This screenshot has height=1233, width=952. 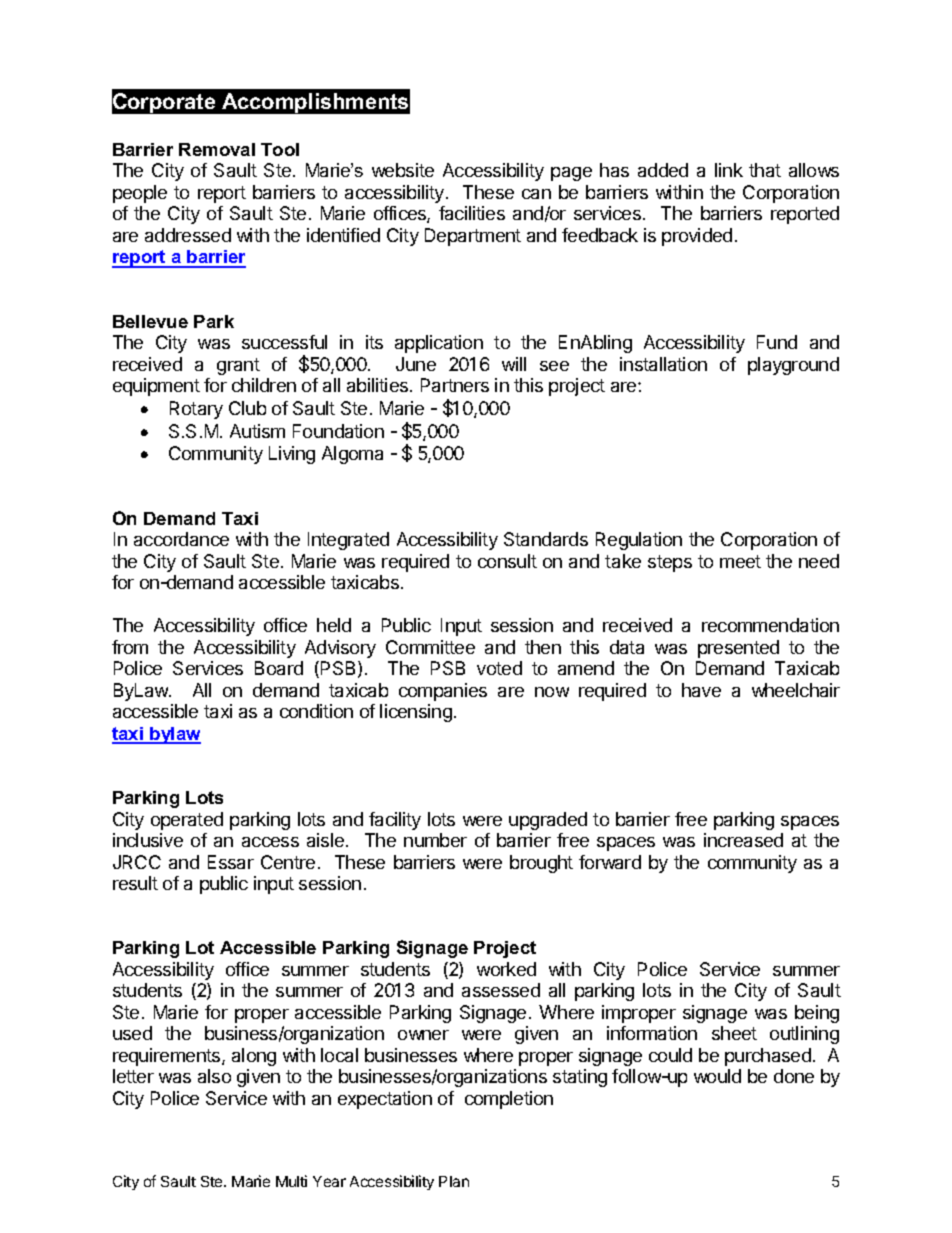 I want to click on would, so click(x=717, y=1076).
